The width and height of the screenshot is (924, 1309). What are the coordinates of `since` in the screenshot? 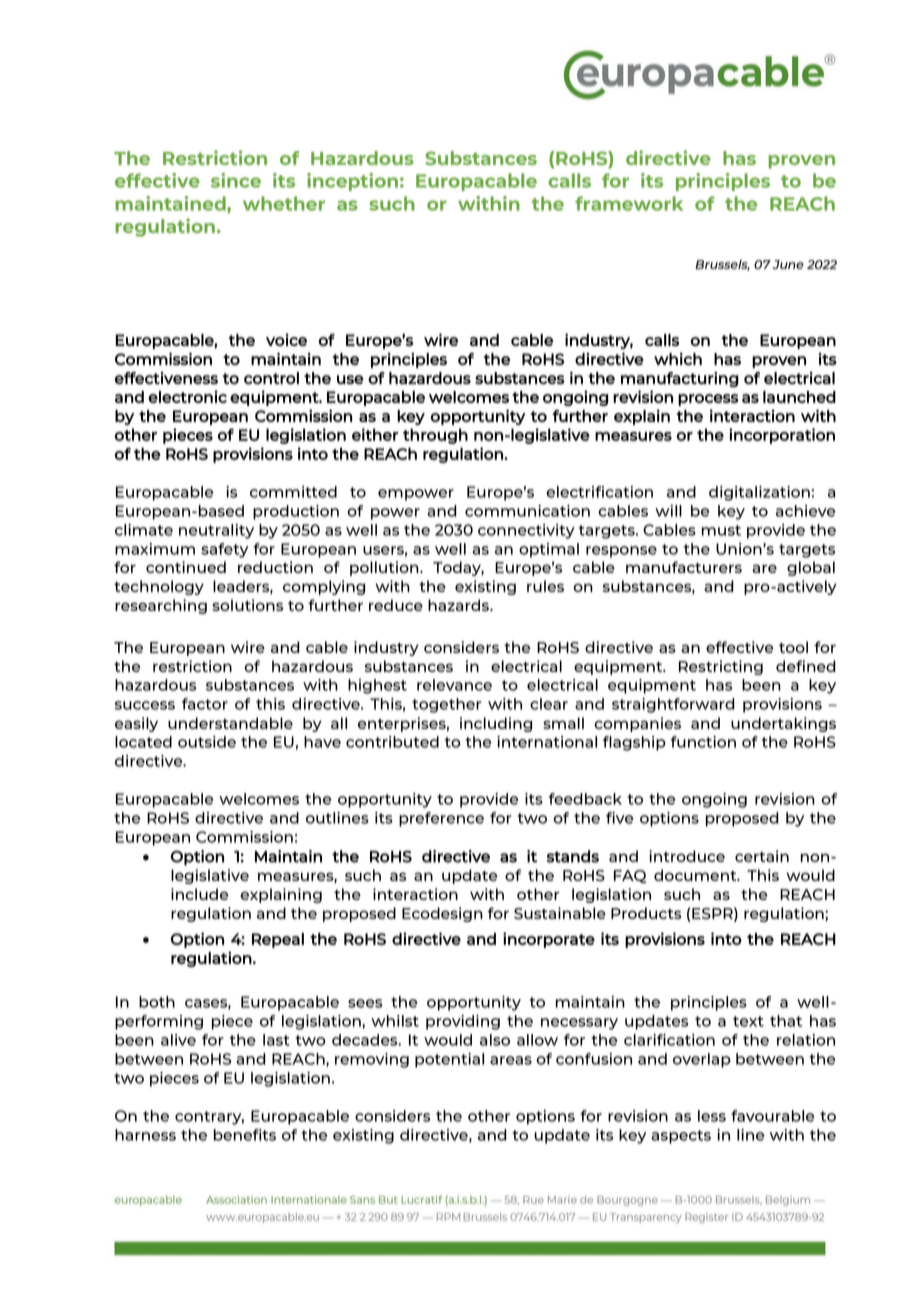 It's located at (236, 180).
